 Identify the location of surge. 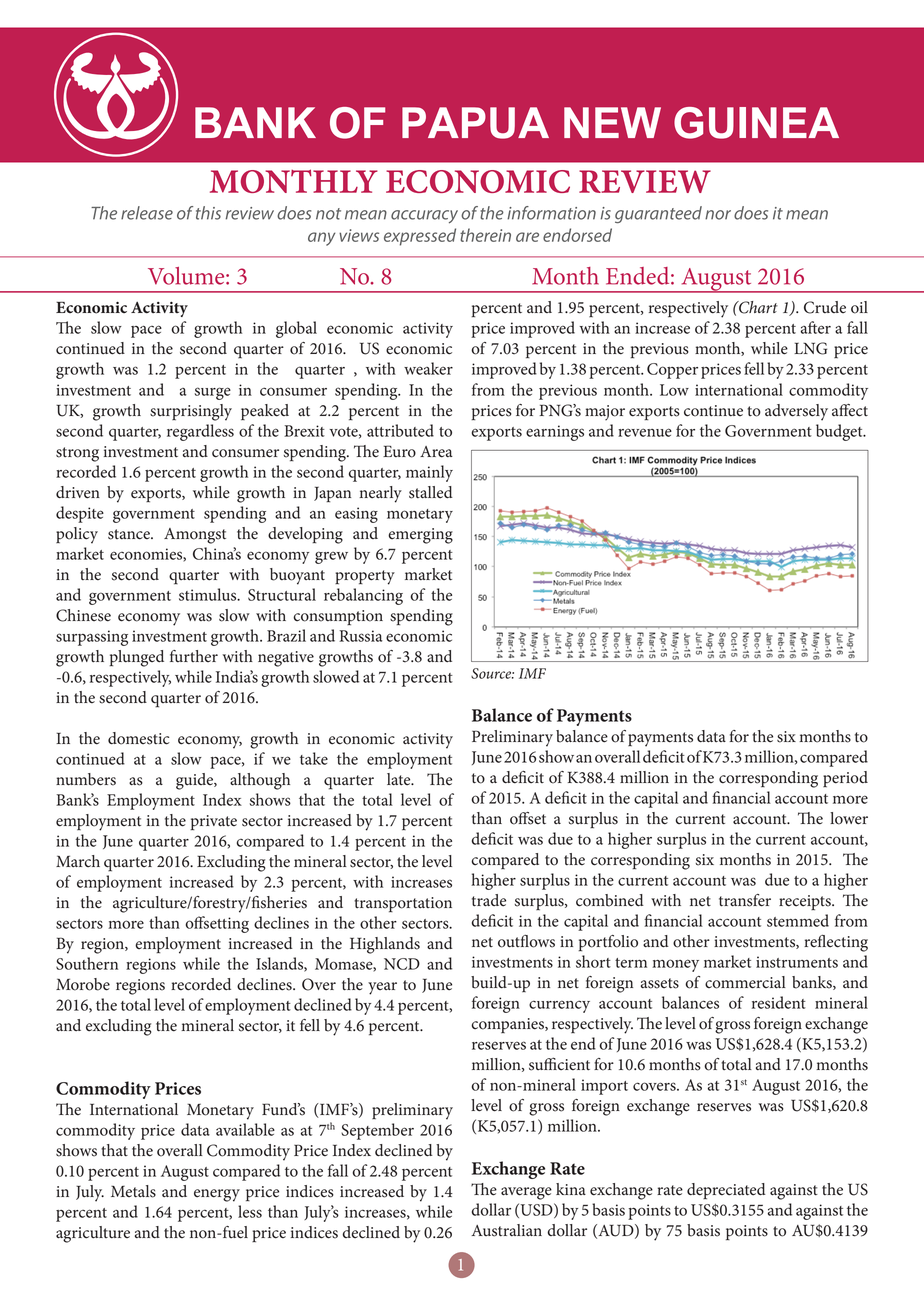
(213, 393).
